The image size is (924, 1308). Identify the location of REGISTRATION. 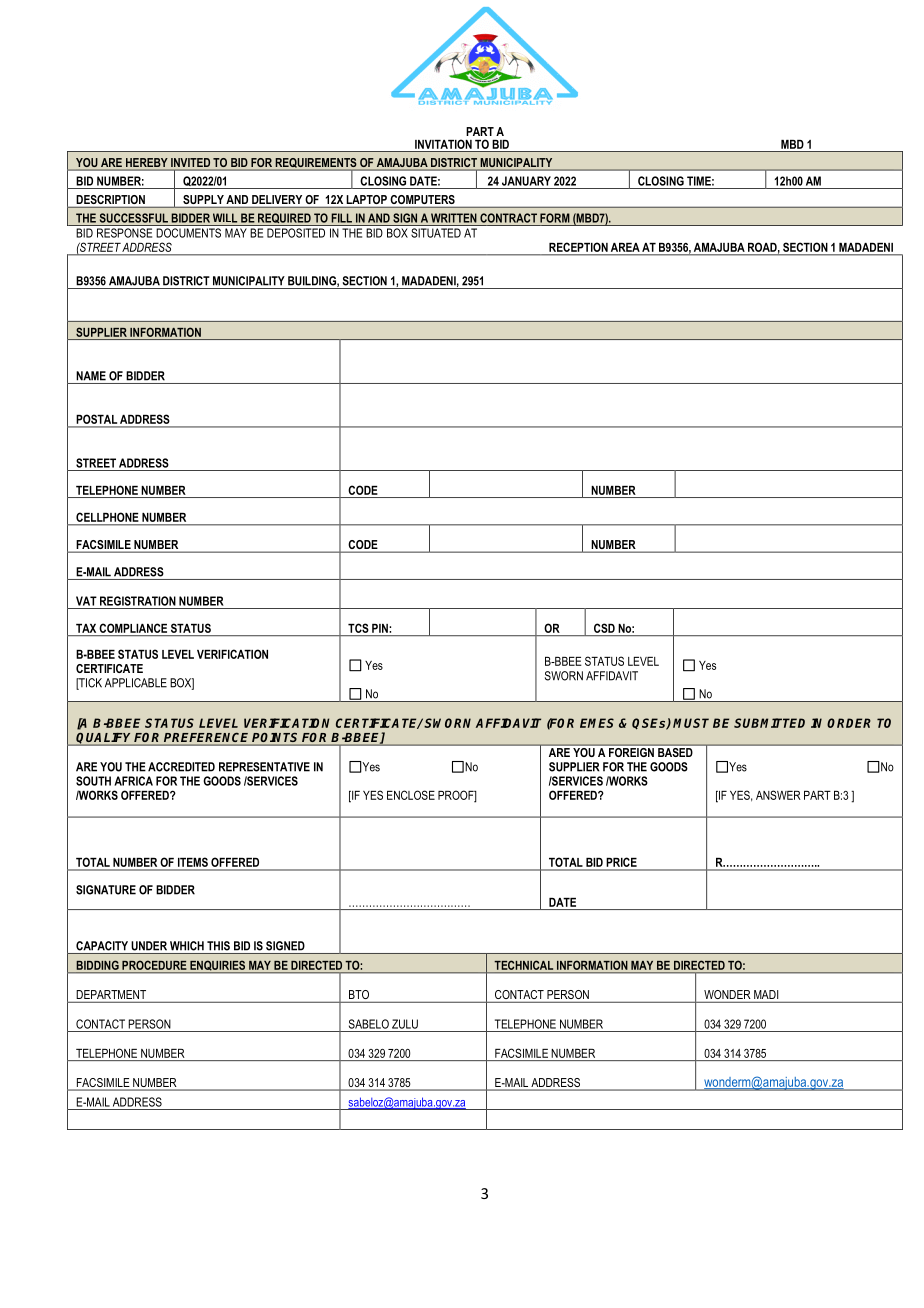
(138, 601).
